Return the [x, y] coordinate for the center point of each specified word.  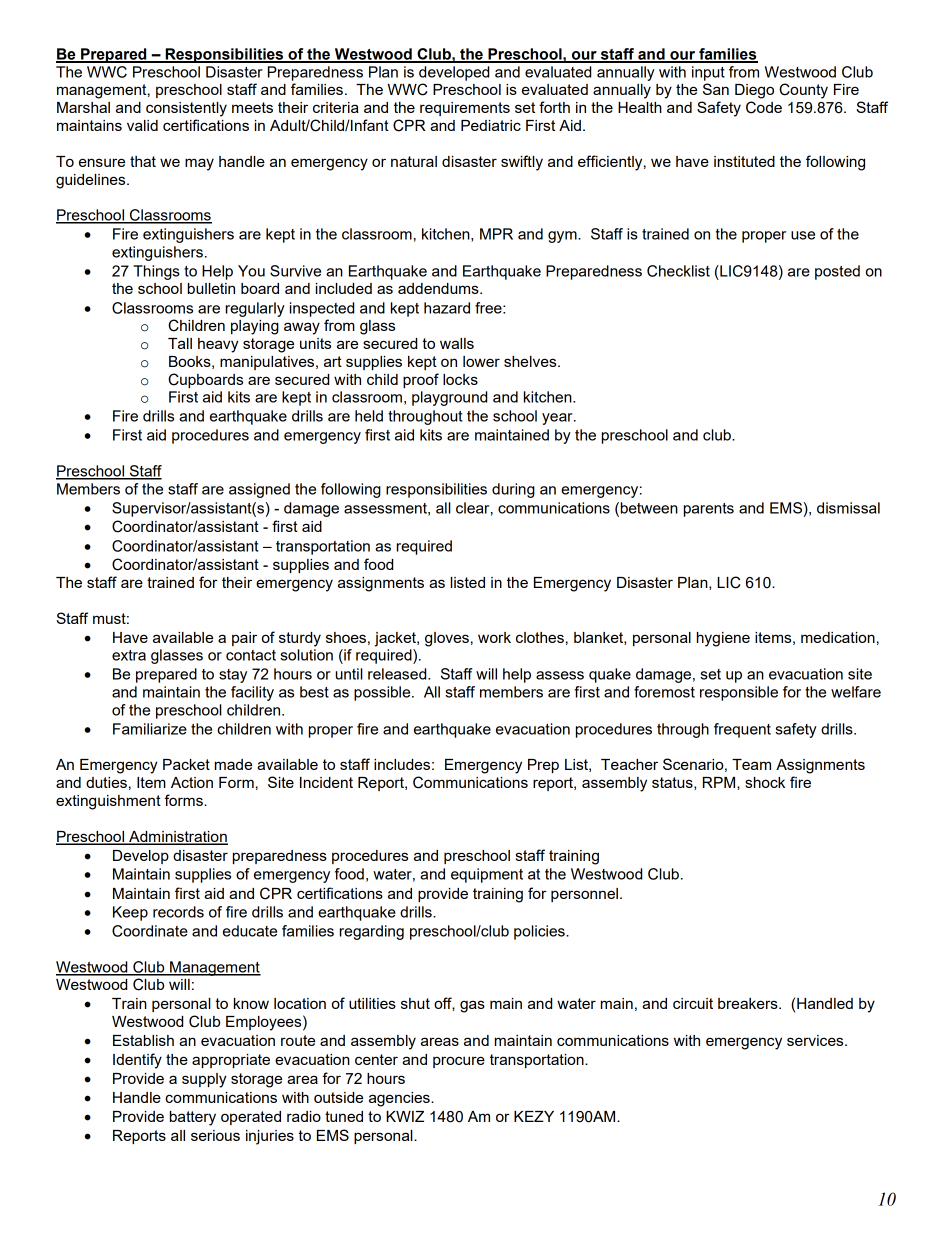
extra [129, 655]
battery [193, 1118]
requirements [465, 109]
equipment [487, 875]
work [494, 637]
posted [837, 272]
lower [481, 361]
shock [765, 782]
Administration [177, 837]
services [816, 1040]
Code [764, 107]
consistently [186, 109]
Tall [180, 343]
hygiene [723, 639]
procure [459, 1062]
